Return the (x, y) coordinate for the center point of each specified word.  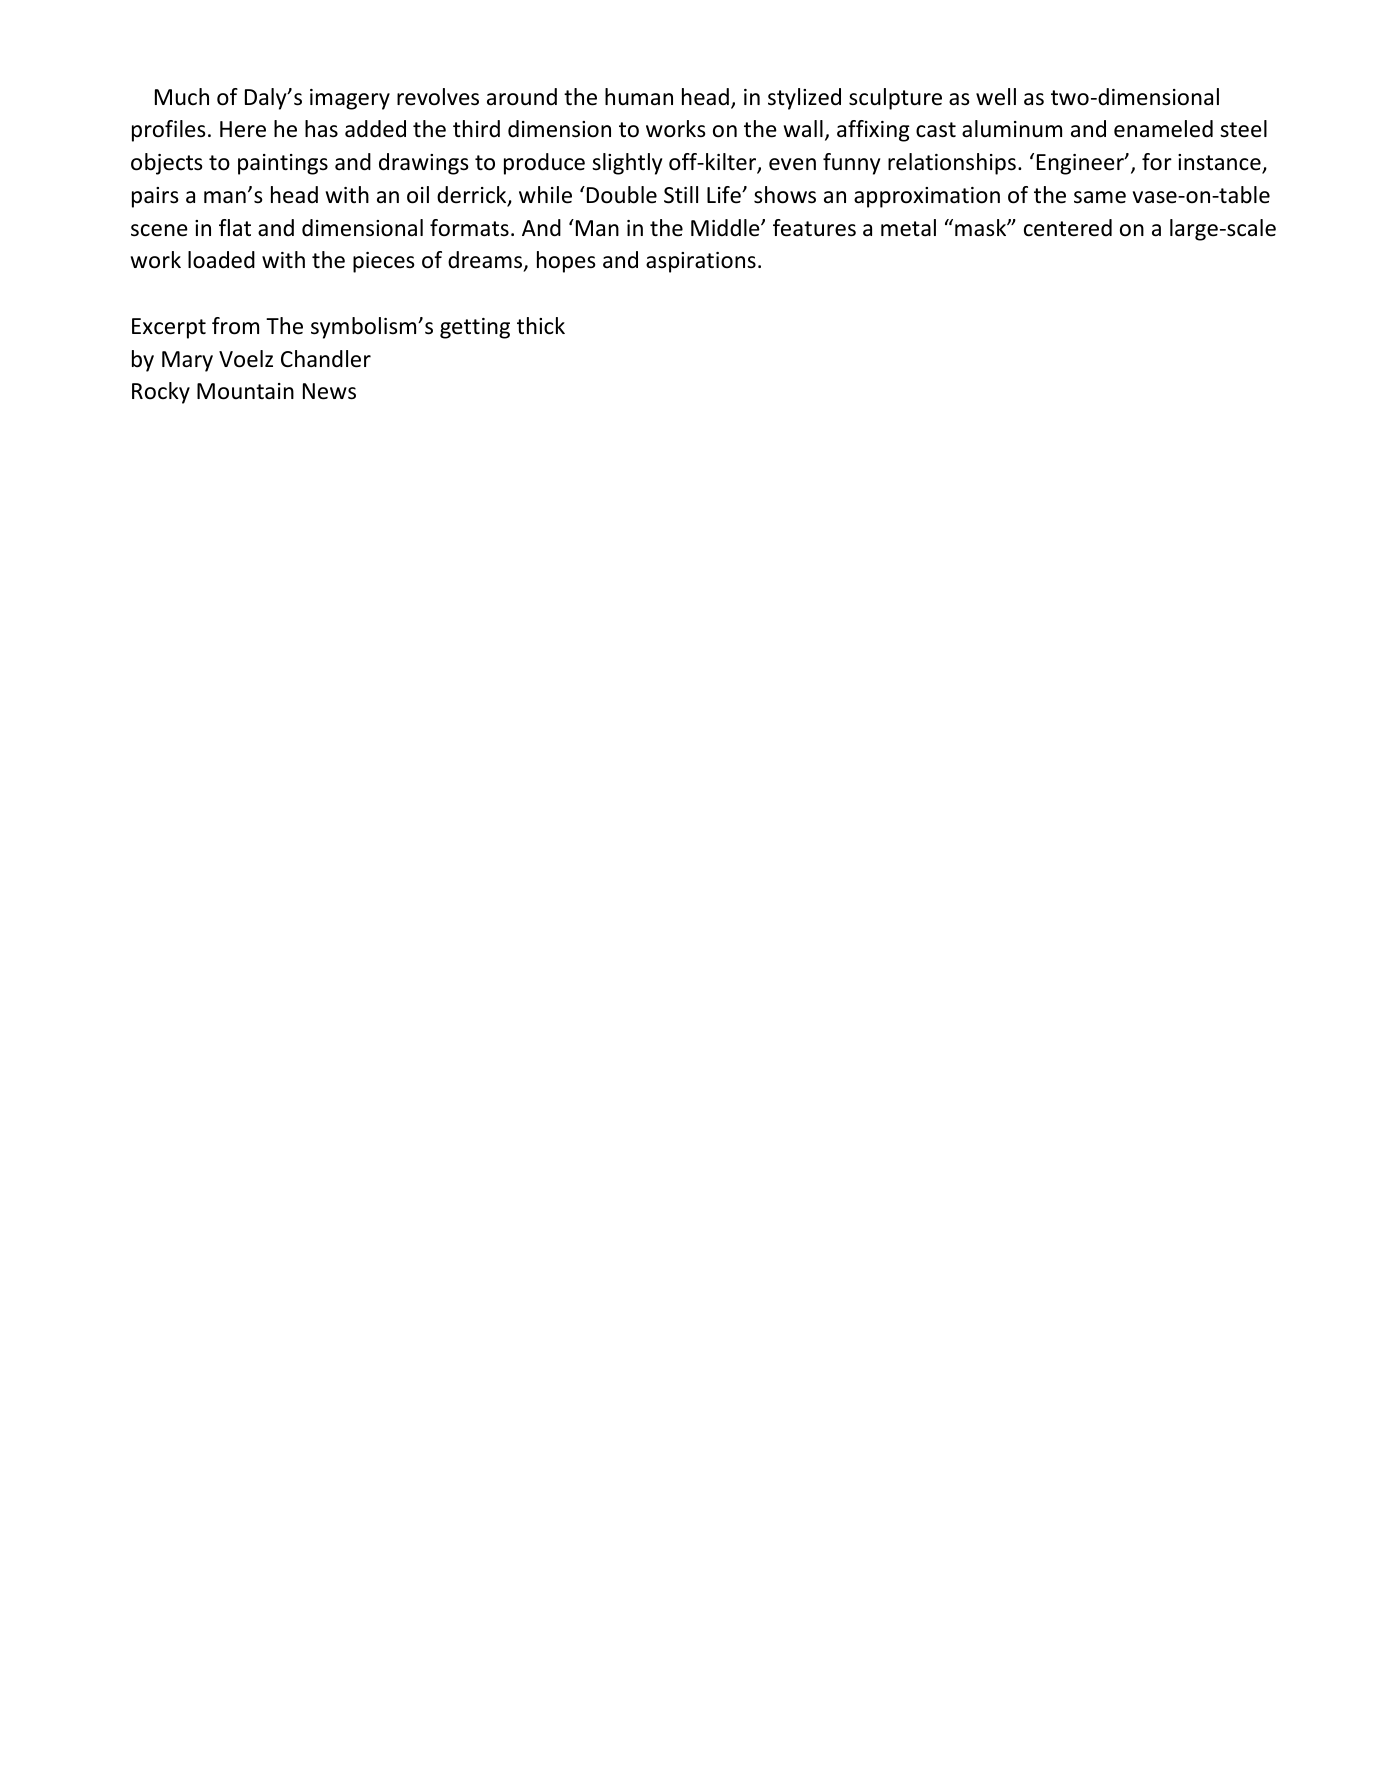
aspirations (701, 262)
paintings (283, 164)
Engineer (1081, 164)
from (235, 326)
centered (1068, 228)
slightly (627, 164)
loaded (221, 260)
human (639, 97)
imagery (350, 99)
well (996, 97)
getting (475, 328)
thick (541, 326)
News (329, 391)
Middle (726, 228)
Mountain (245, 391)
